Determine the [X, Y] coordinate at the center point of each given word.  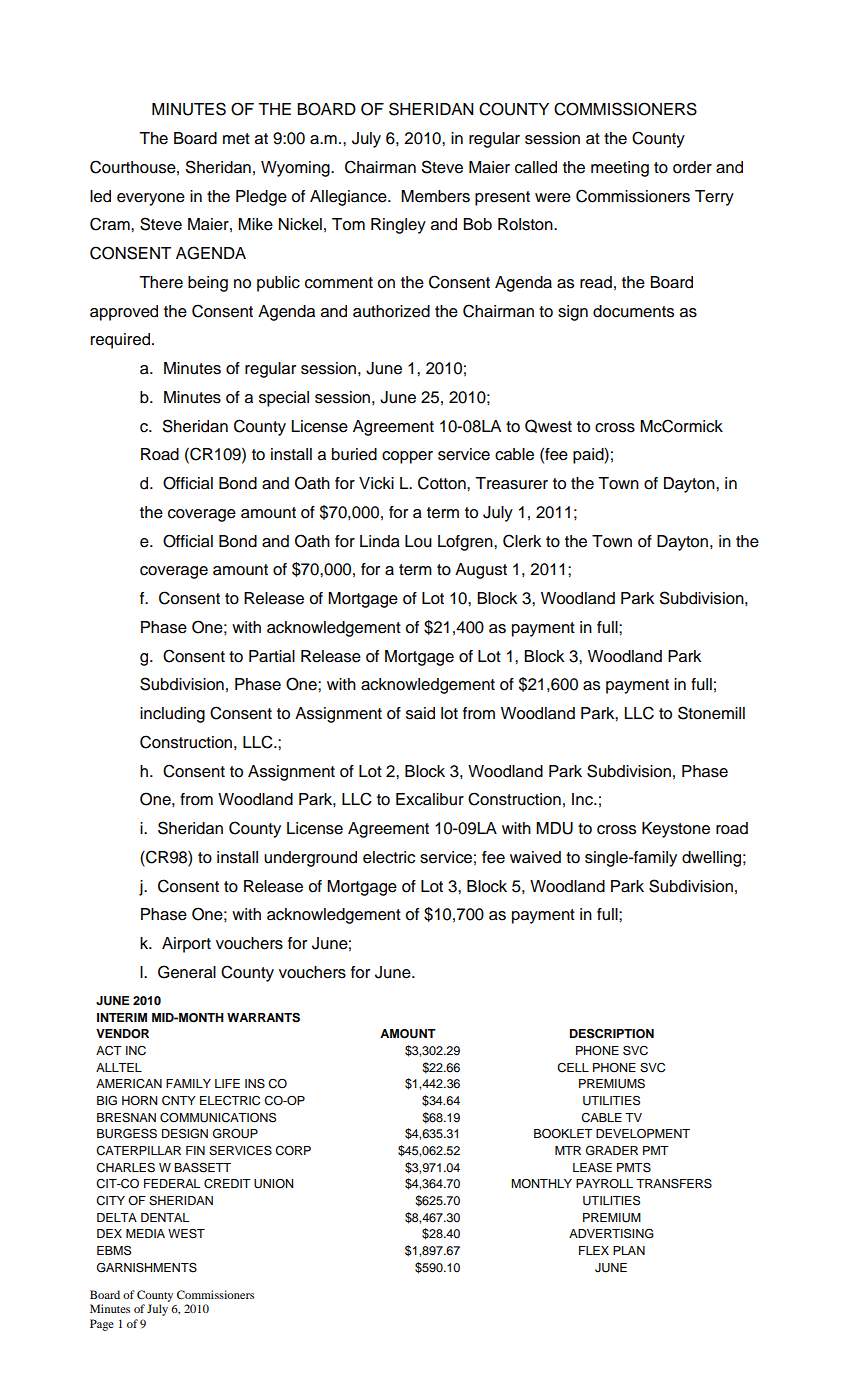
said [420, 713]
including [172, 715]
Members [435, 196]
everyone [151, 199]
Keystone [676, 830]
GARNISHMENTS [147, 1267]
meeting [620, 169]
